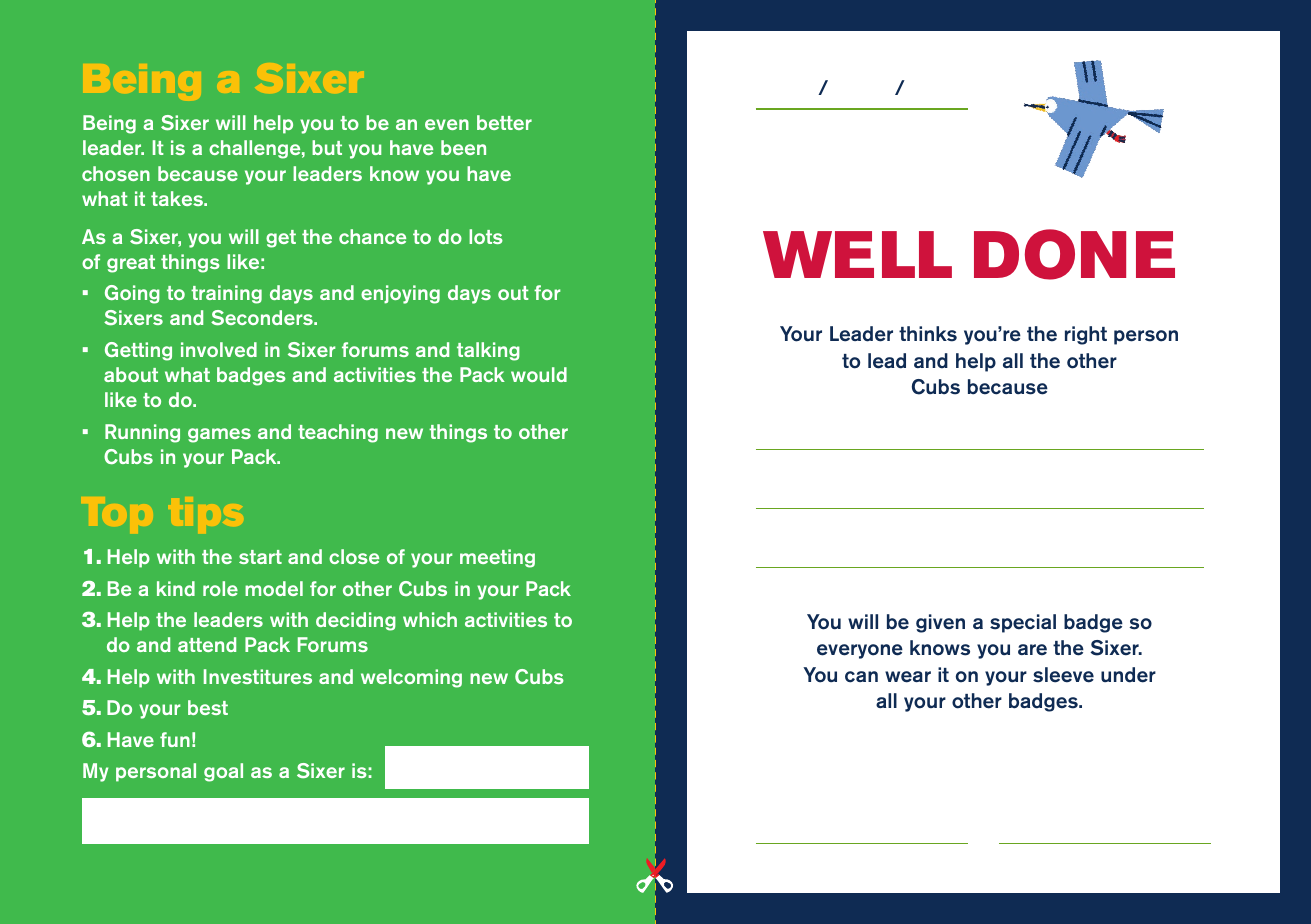 The width and height of the page is (1311, 924). Describe the element at coordinates (504, 122) in the page. I see `better` at that location.
